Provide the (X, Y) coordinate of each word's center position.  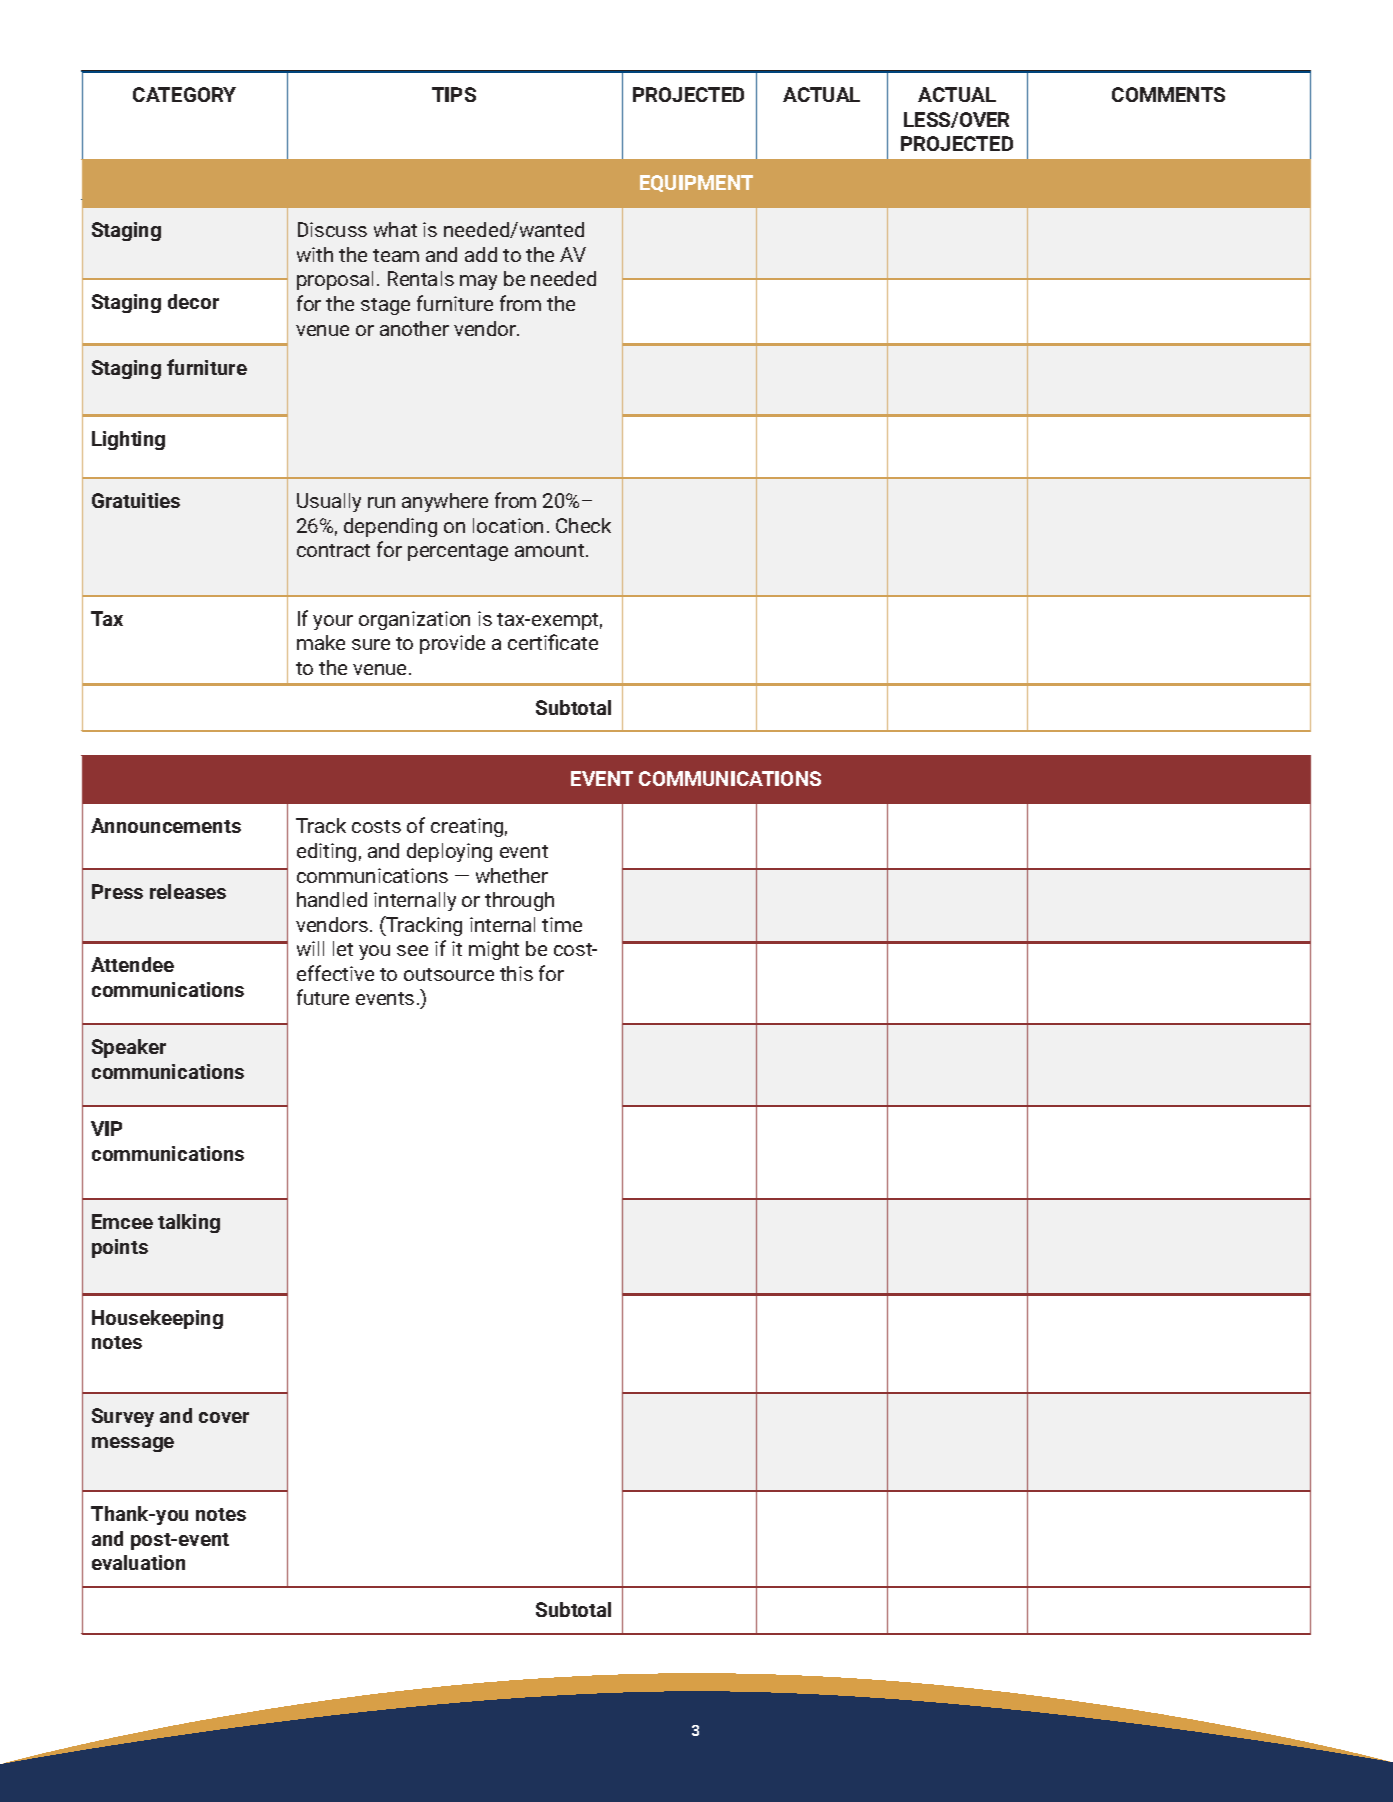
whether (512, 875)
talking (189, 1223)
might (494, 950)
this (516, 973)
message (133, 1444)
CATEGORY (184, 94)
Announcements (166, 825)
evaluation (138, 1562)
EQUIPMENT (696, 183)
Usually (329, 502)
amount (551, 550)
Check (583, 525)
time (562, 924)
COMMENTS (1168, 94)
